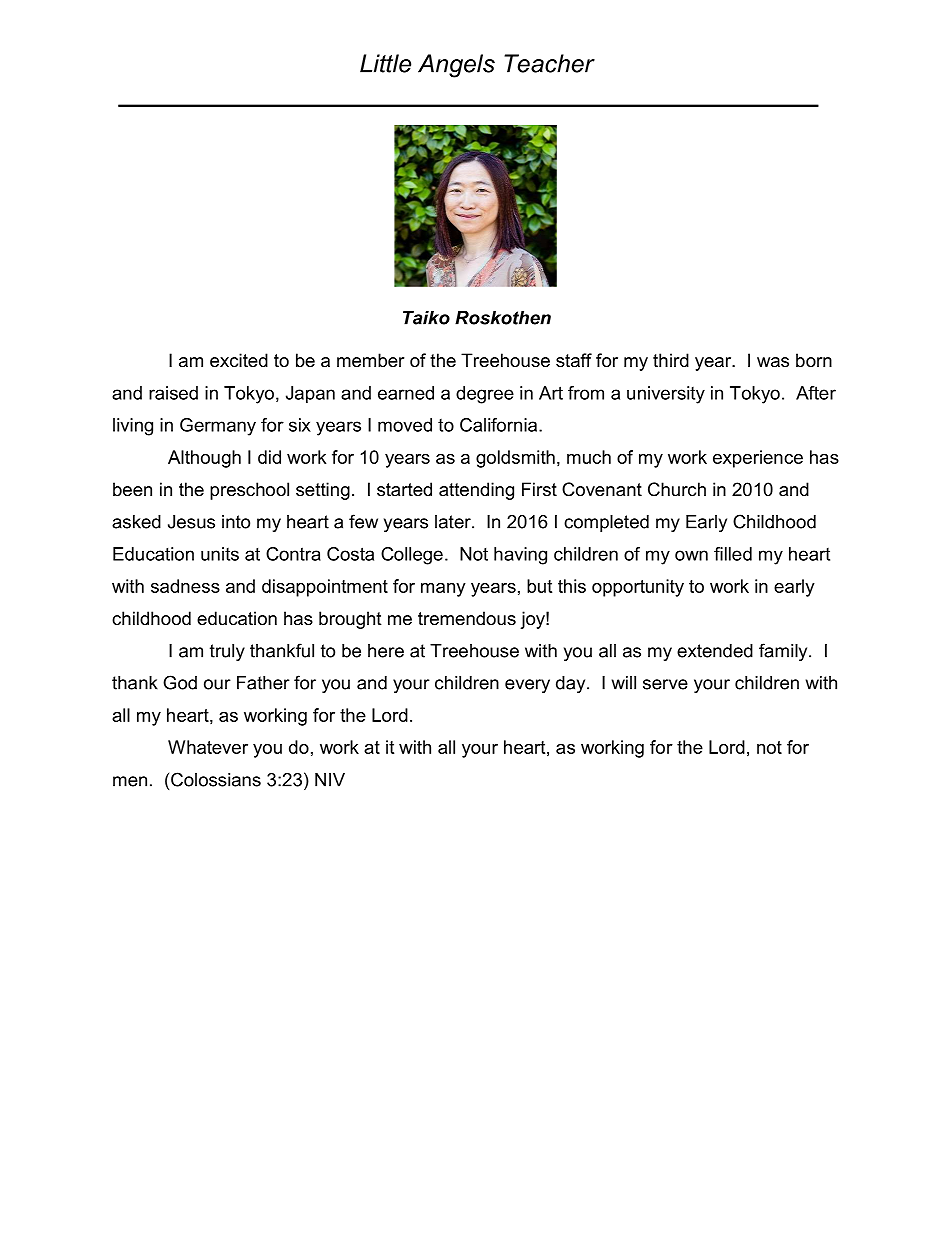  I want to click on experience, so click(758, 459).
